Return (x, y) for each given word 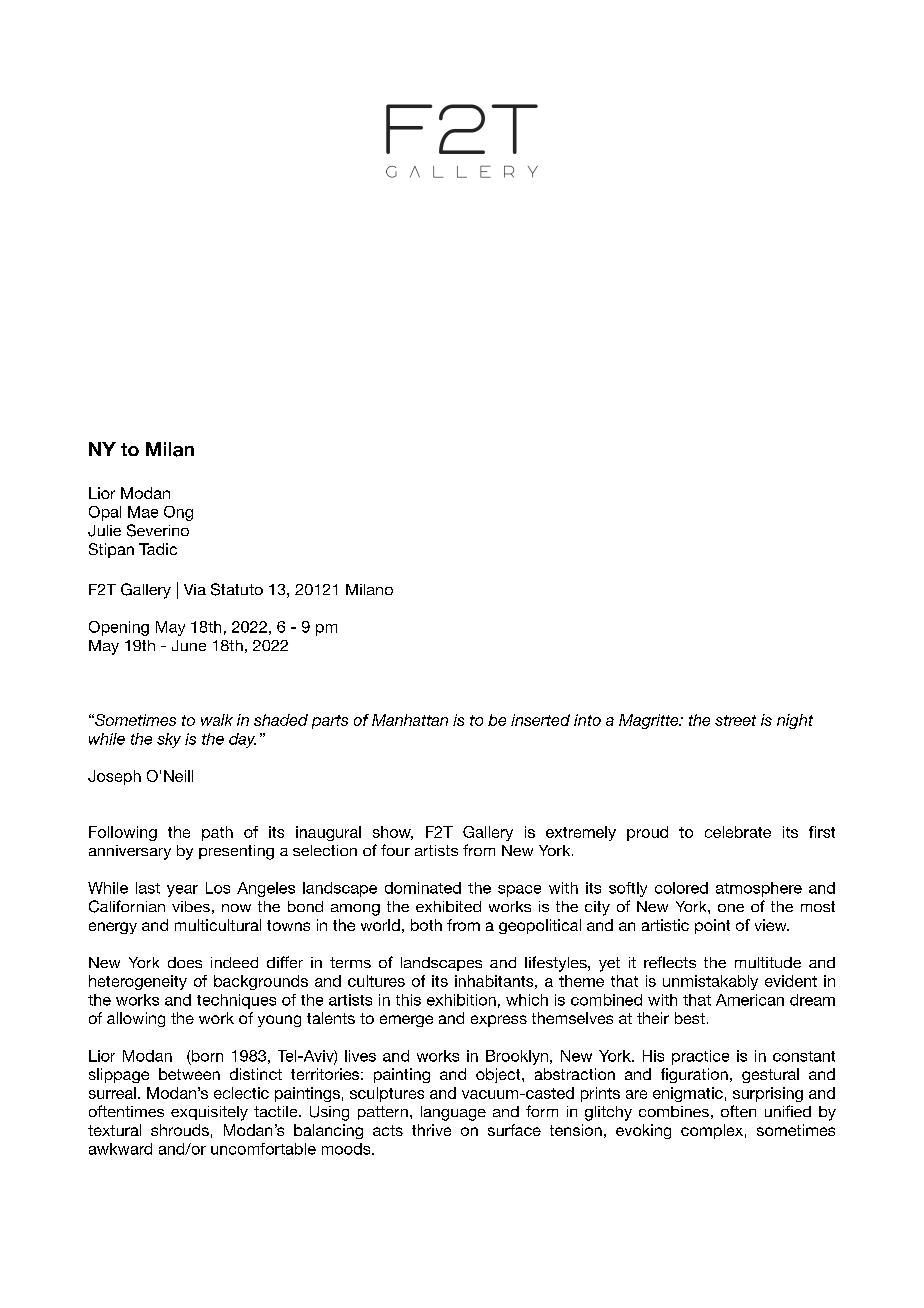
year (182, 891)
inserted (540, 720)
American (750, 1000)
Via (195, 589)
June (189, 645)
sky (169, 740)
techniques (236, 1001)
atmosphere (759, 889)
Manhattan (410, 720)
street (735, 720)
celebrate (738, 832)
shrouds (180, 1130)
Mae (143, 512)
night (795, 721)
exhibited (448, 906)
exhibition (461, 1000)
